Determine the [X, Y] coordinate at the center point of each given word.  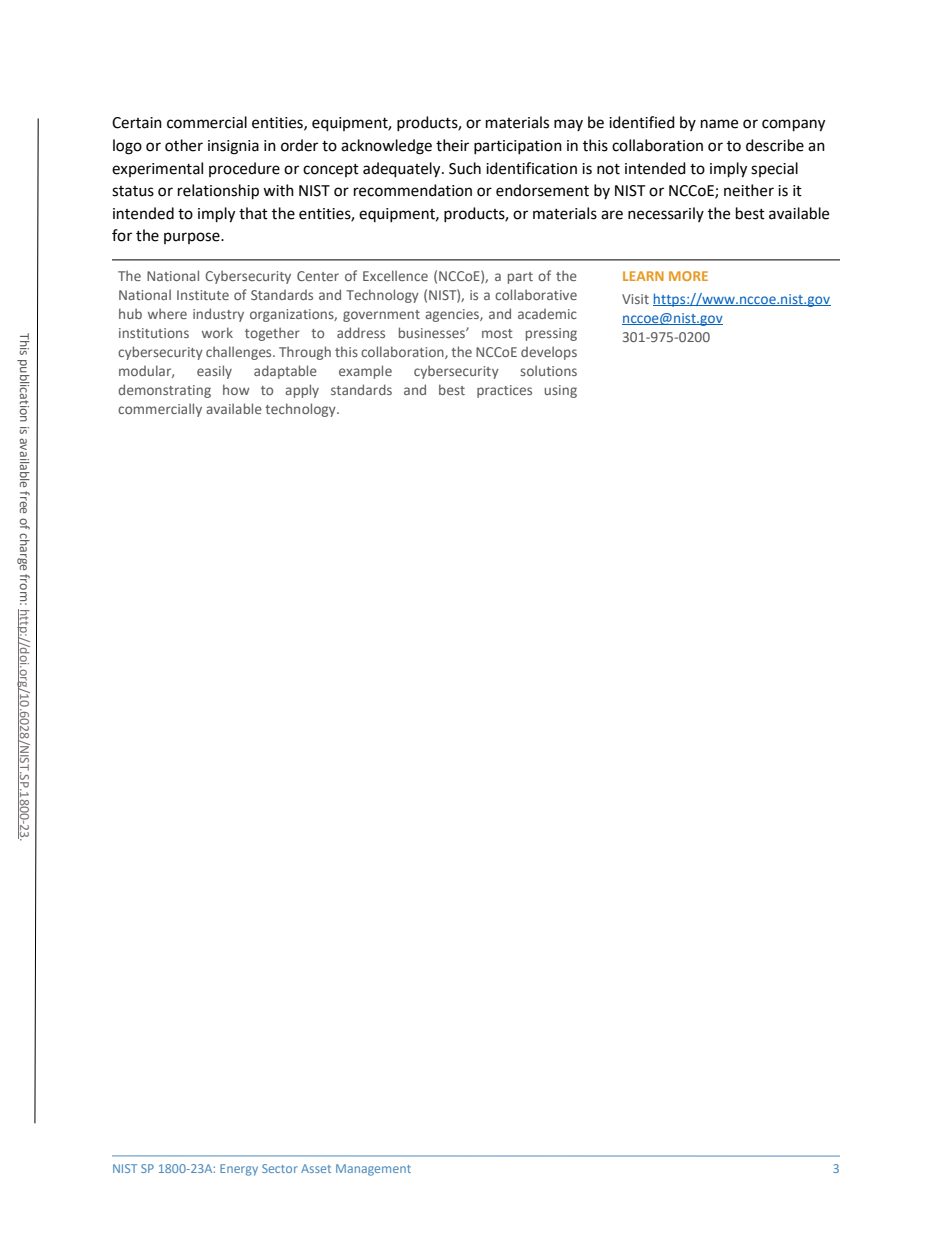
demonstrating [164, 391]
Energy [239, 1170]
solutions [548, 370]
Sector [280, 1168]
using [560, 391]
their [452, 145]
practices [504, 391]
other [184, 145]
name [719, 124]
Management [373, 1170]
